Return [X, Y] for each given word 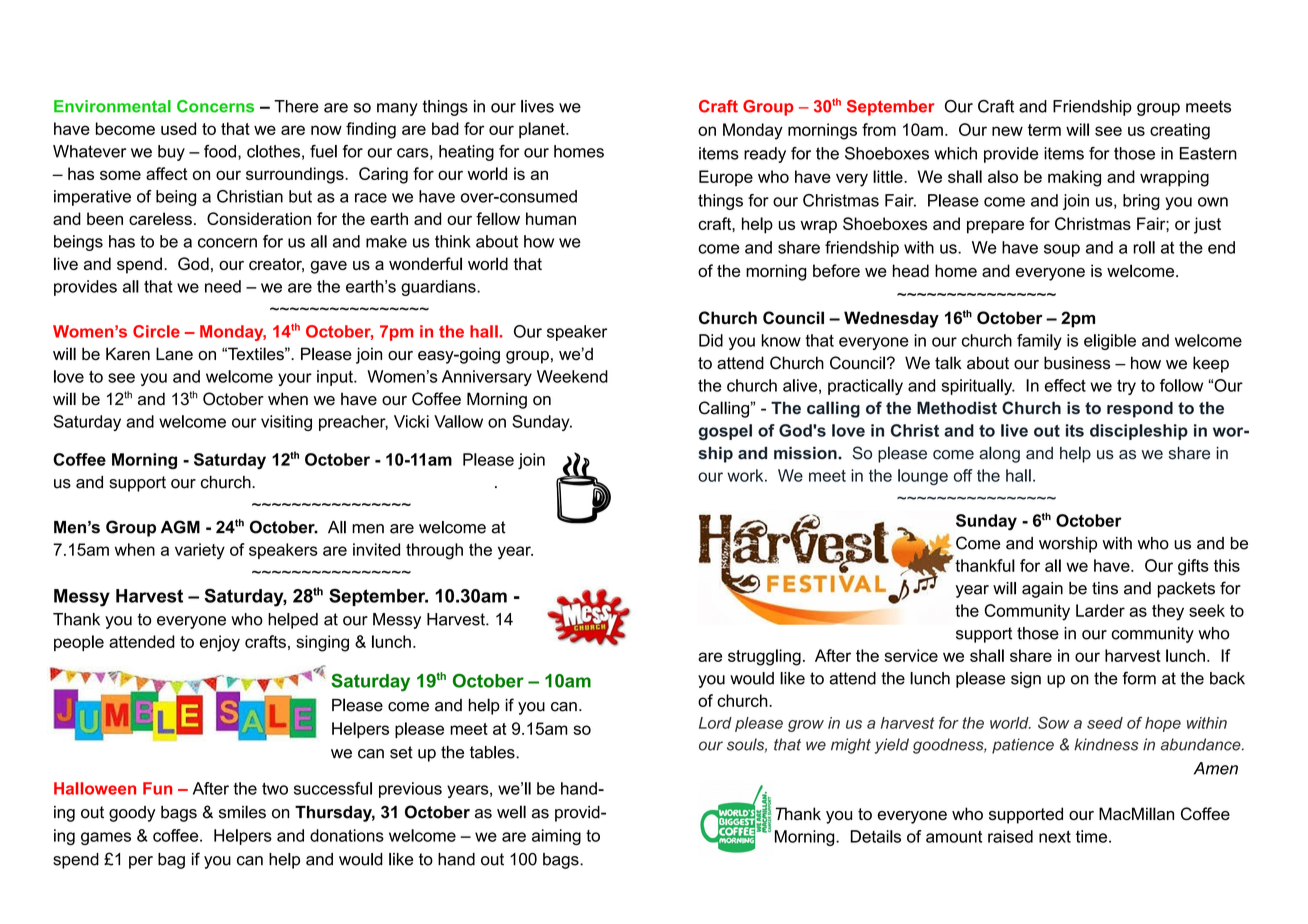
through [434, 551]
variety [200, 551]
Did [711, 340]
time [1093, 836]
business [1077, 363]
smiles [242, 812]
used [178, 128]
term [1044, 130]
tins [1105, 588]
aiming [556, 837]
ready [765, 155]
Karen [128, 354]
